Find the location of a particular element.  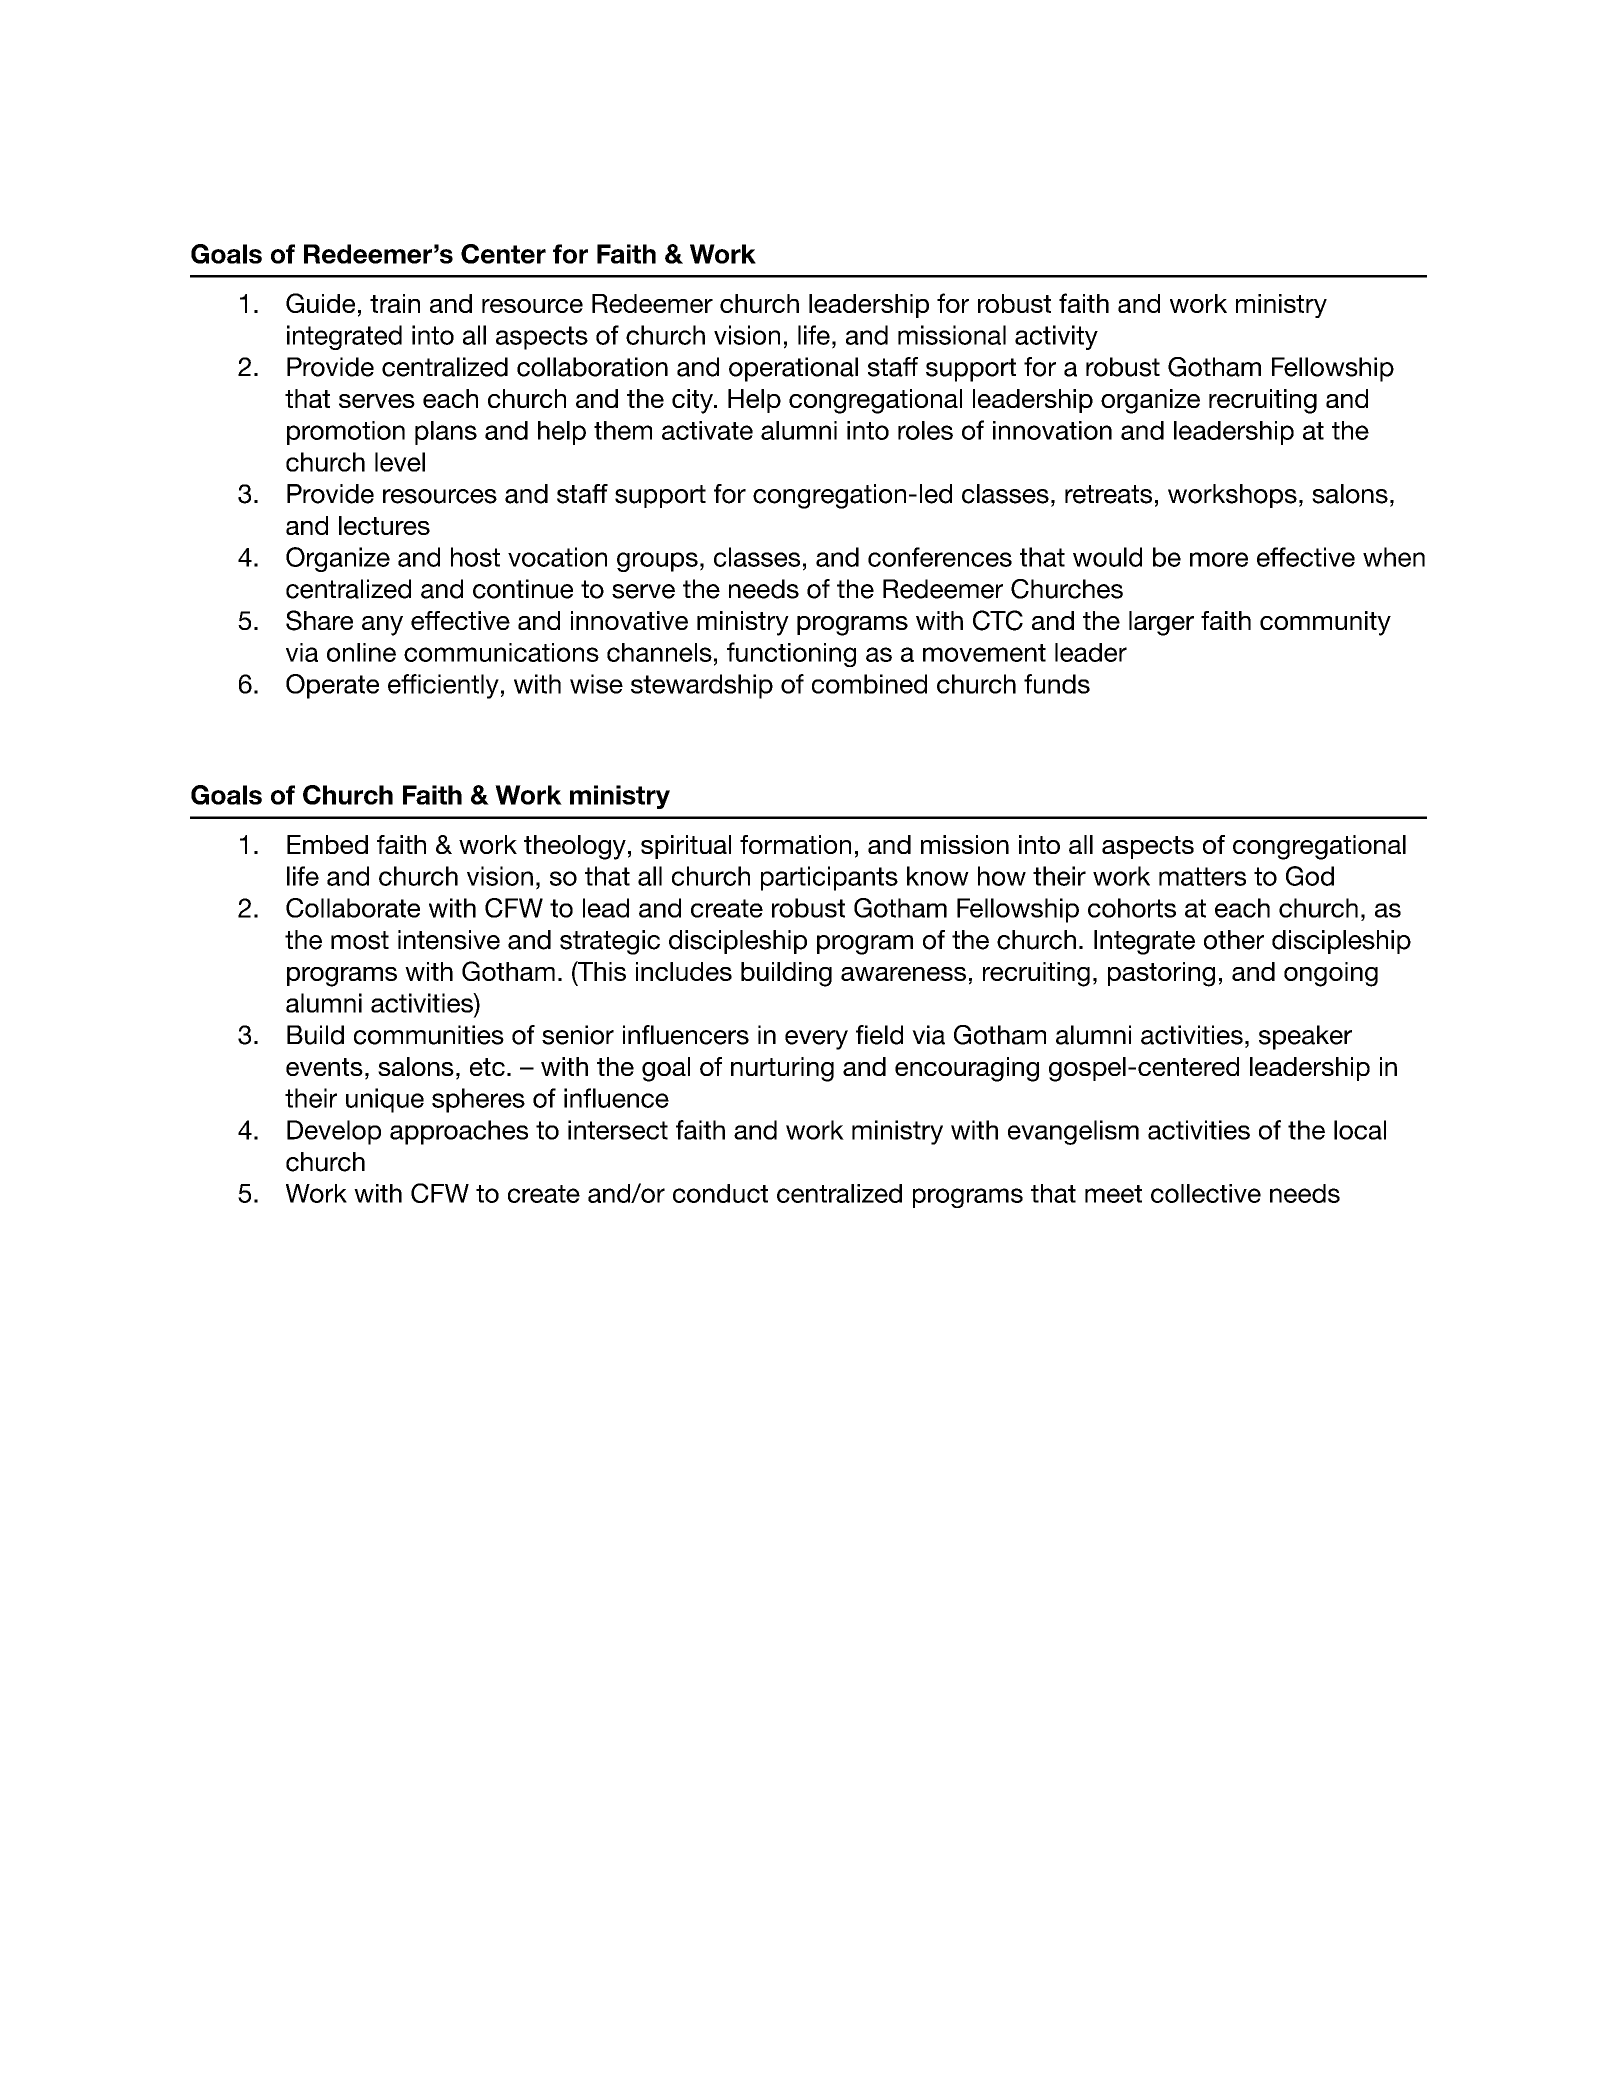

train is located at coordinates (395, 303).
